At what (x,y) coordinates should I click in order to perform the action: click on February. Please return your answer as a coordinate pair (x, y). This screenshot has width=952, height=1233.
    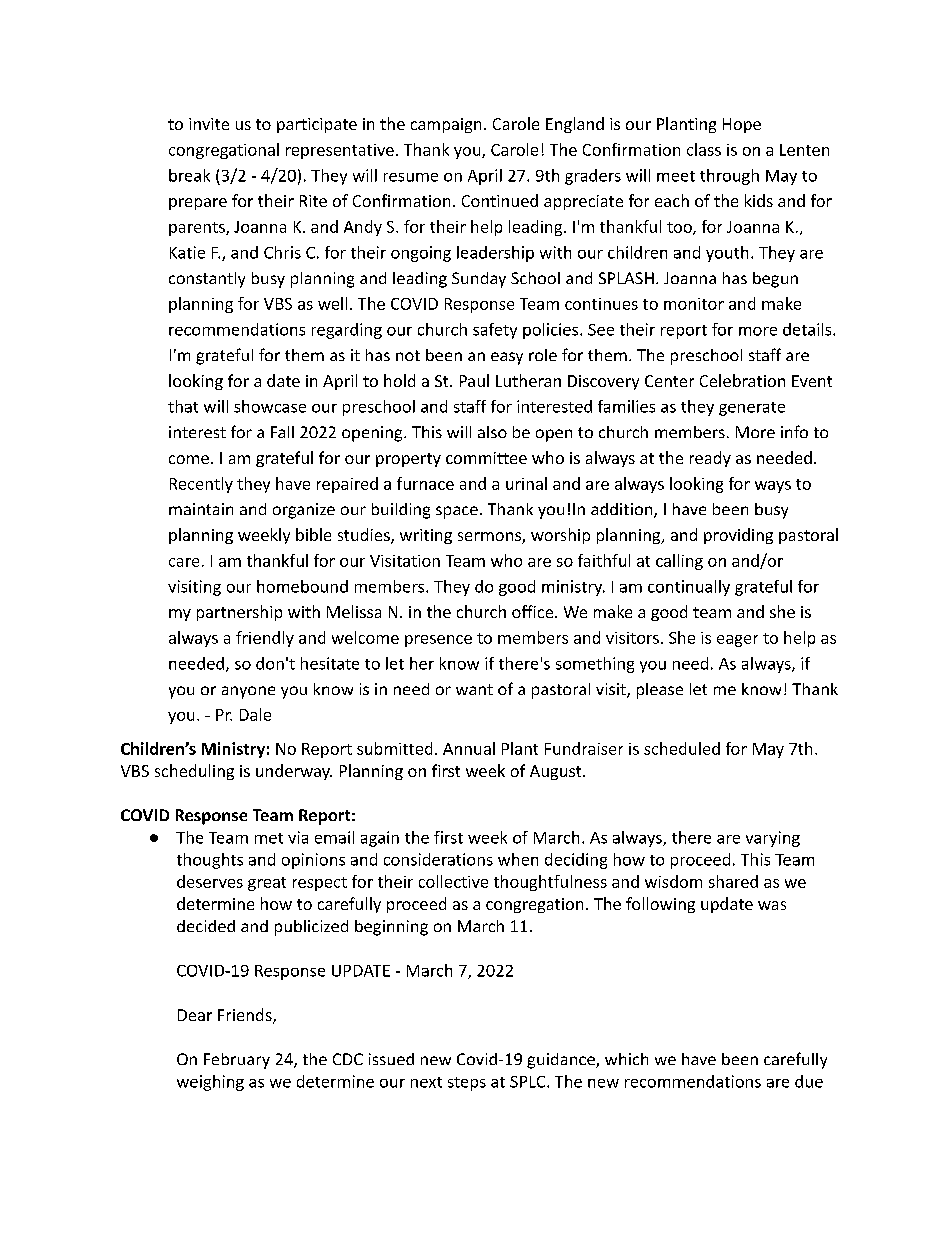
    Looking at the image, I should click on (237, 1061).
